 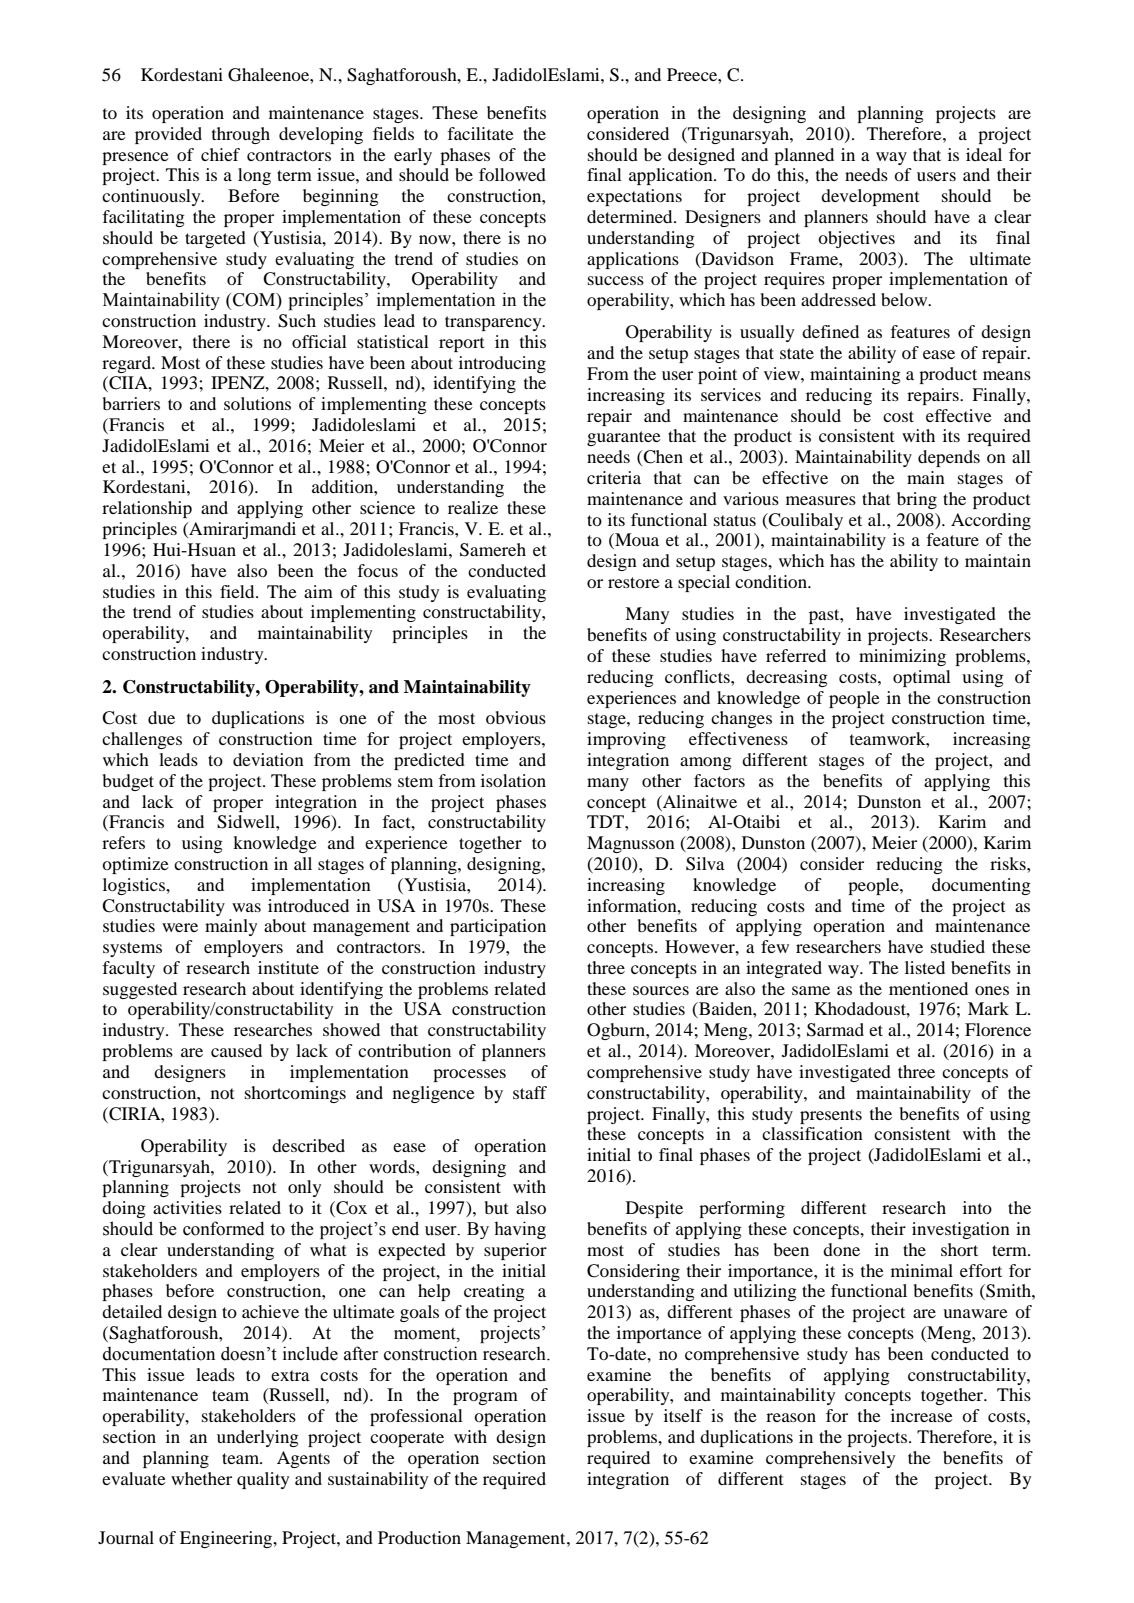 What do you see at coordinates (485, 1398) in the screenshot?
I see `program` at bounding box center [485, 1398].
